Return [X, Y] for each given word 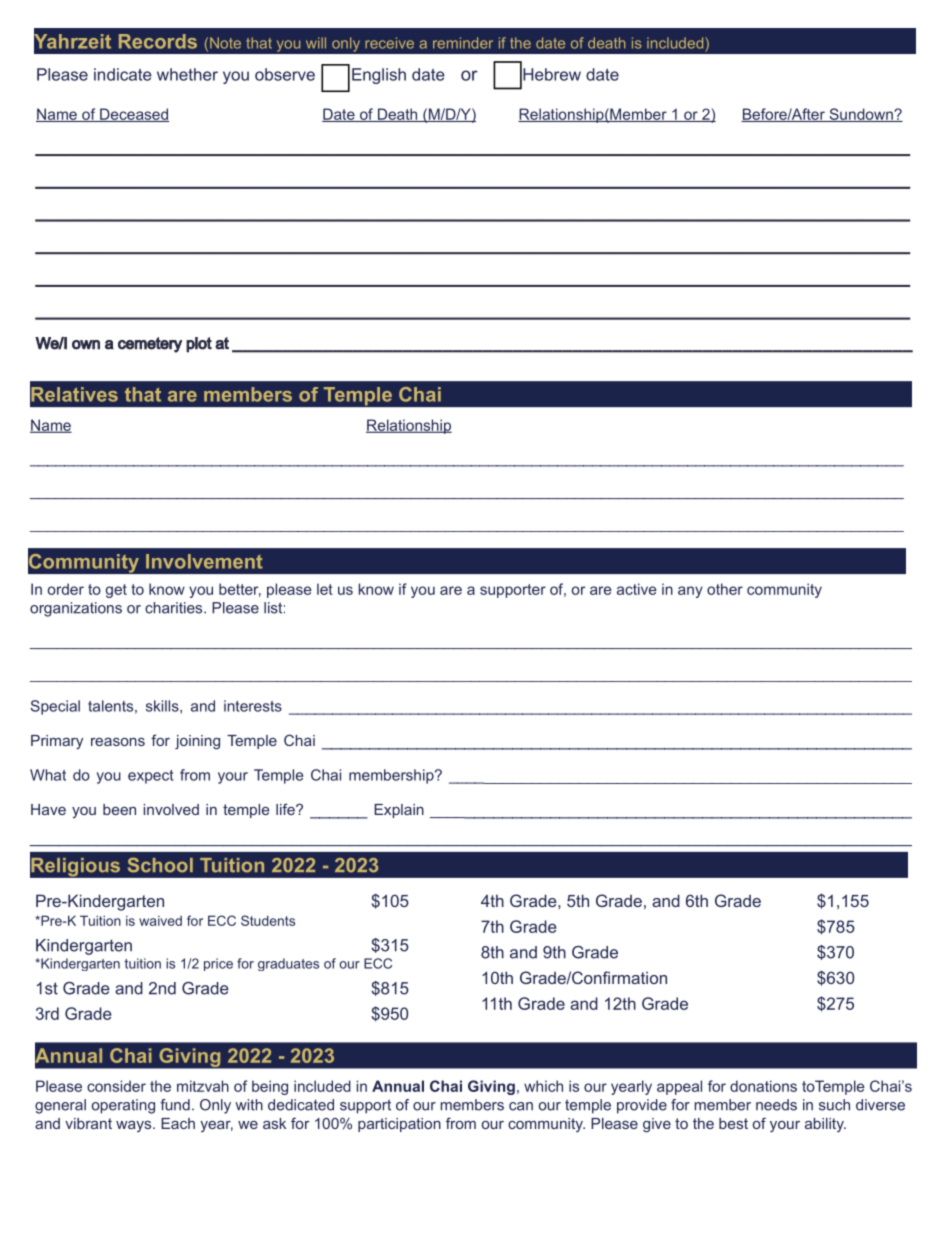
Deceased [133, 115]
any [690, 592]
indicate [123, 74]
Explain [399, 811]
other [725, 589]
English [379, 76]
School [160, 865]
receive [389, 43]
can [521, 1106]
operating [123, 1106]
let [325, 589]
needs [776, 1105]
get [116, 591]
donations [763, 1086]
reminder [463, 43]
